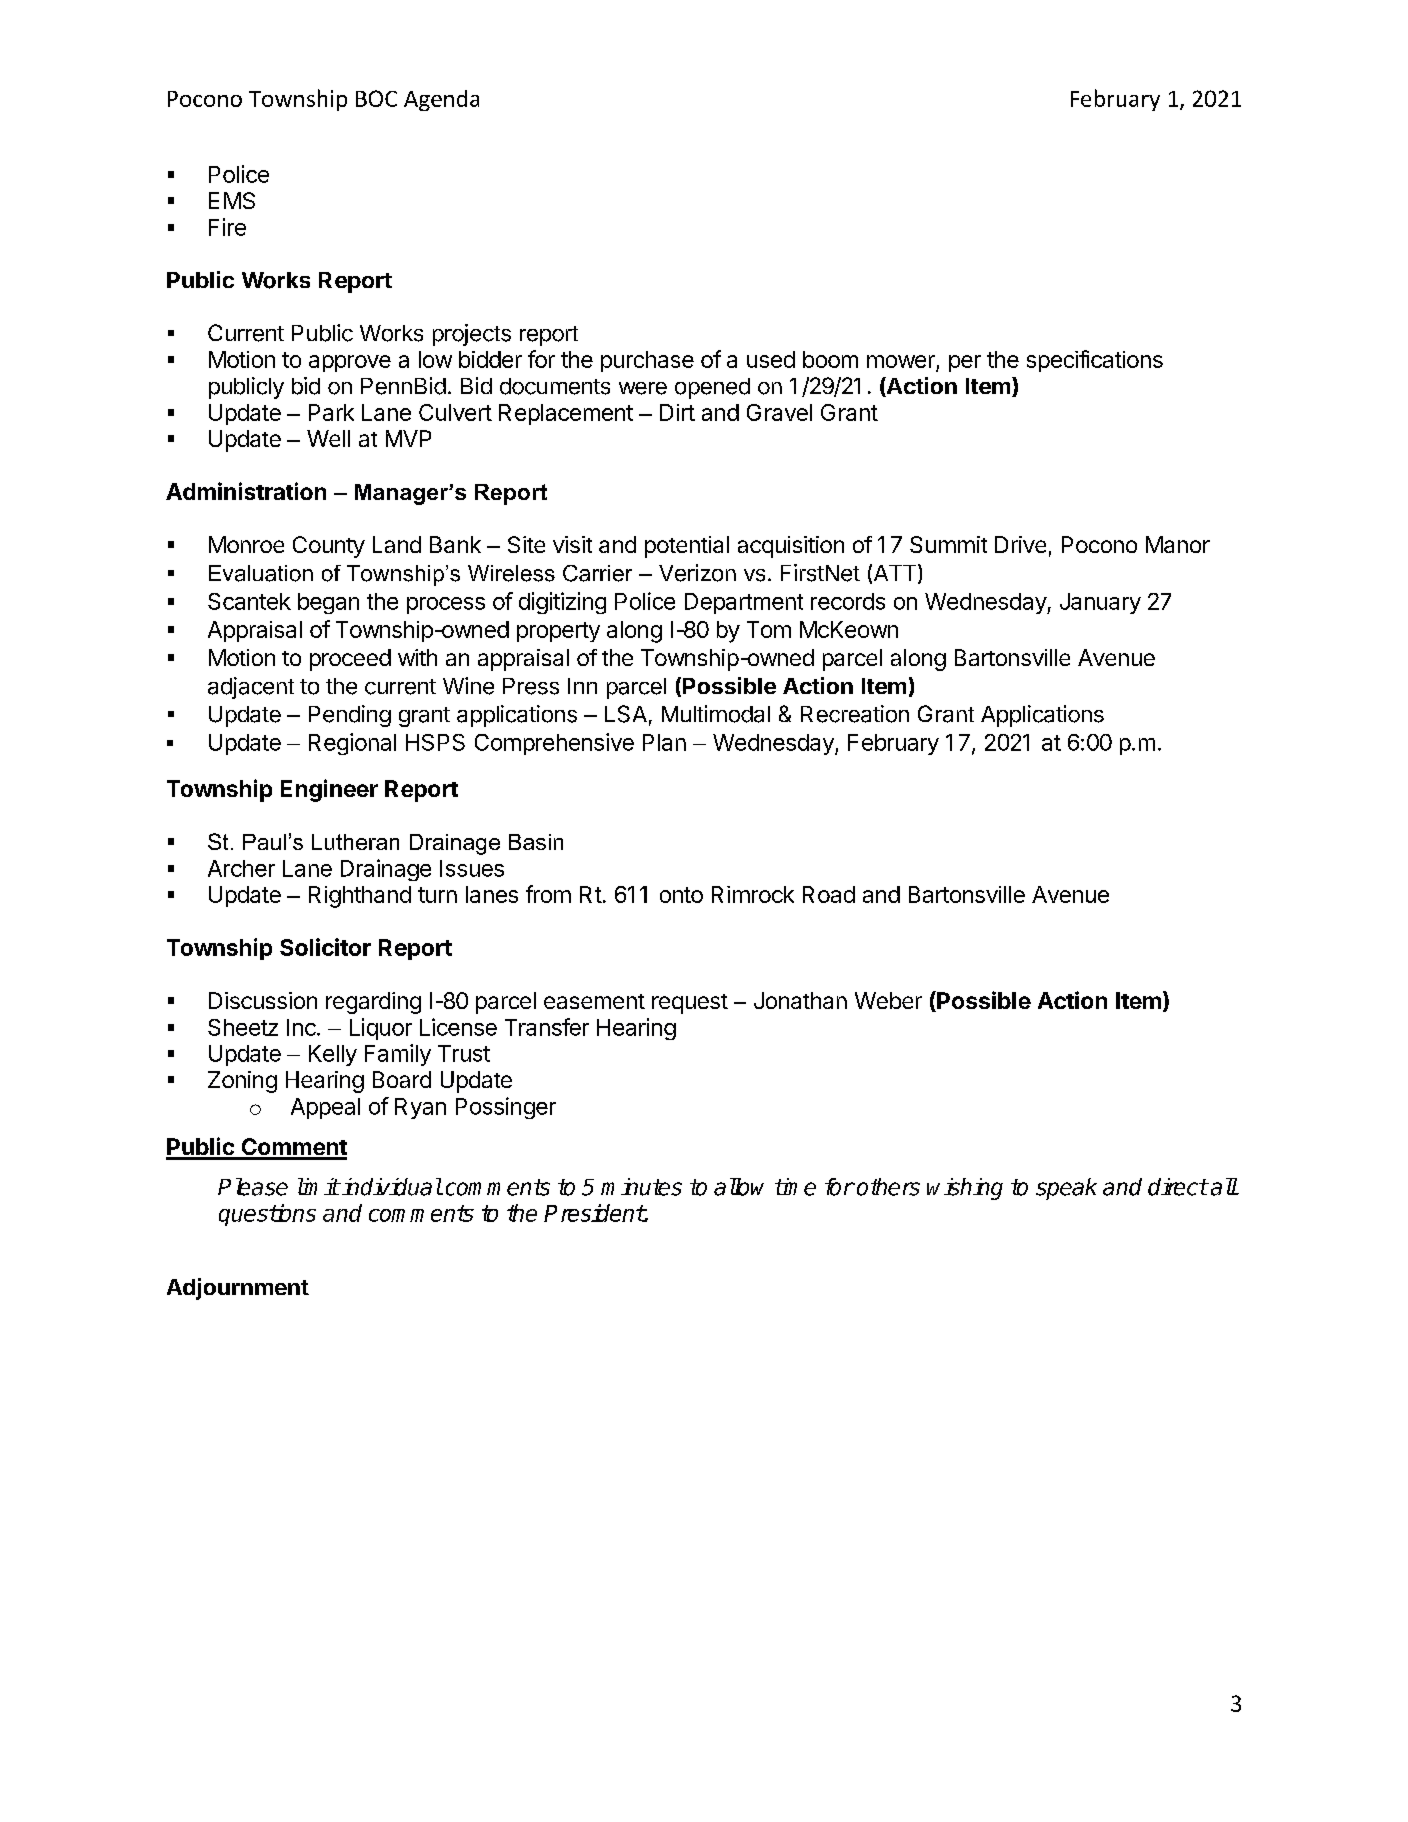 Image resolution: width=1408 pixels, height=1822 pixels. Describe the element at coordinates (677, 412) in the screenshot. I see `Dirt` at that location.
